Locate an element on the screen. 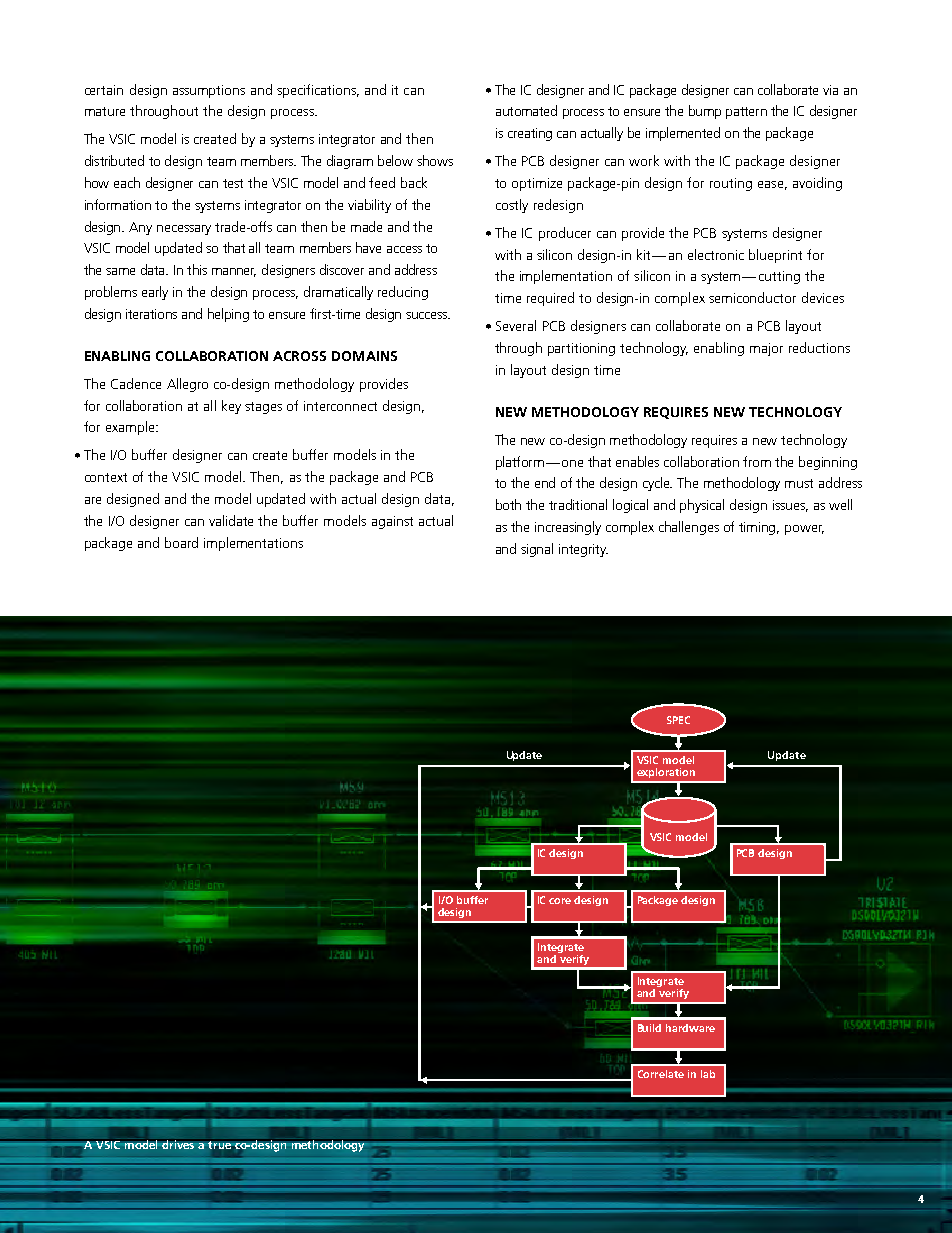 This screenshot has width=952, height=1233. pattern is located at coordinates (746, 113).
